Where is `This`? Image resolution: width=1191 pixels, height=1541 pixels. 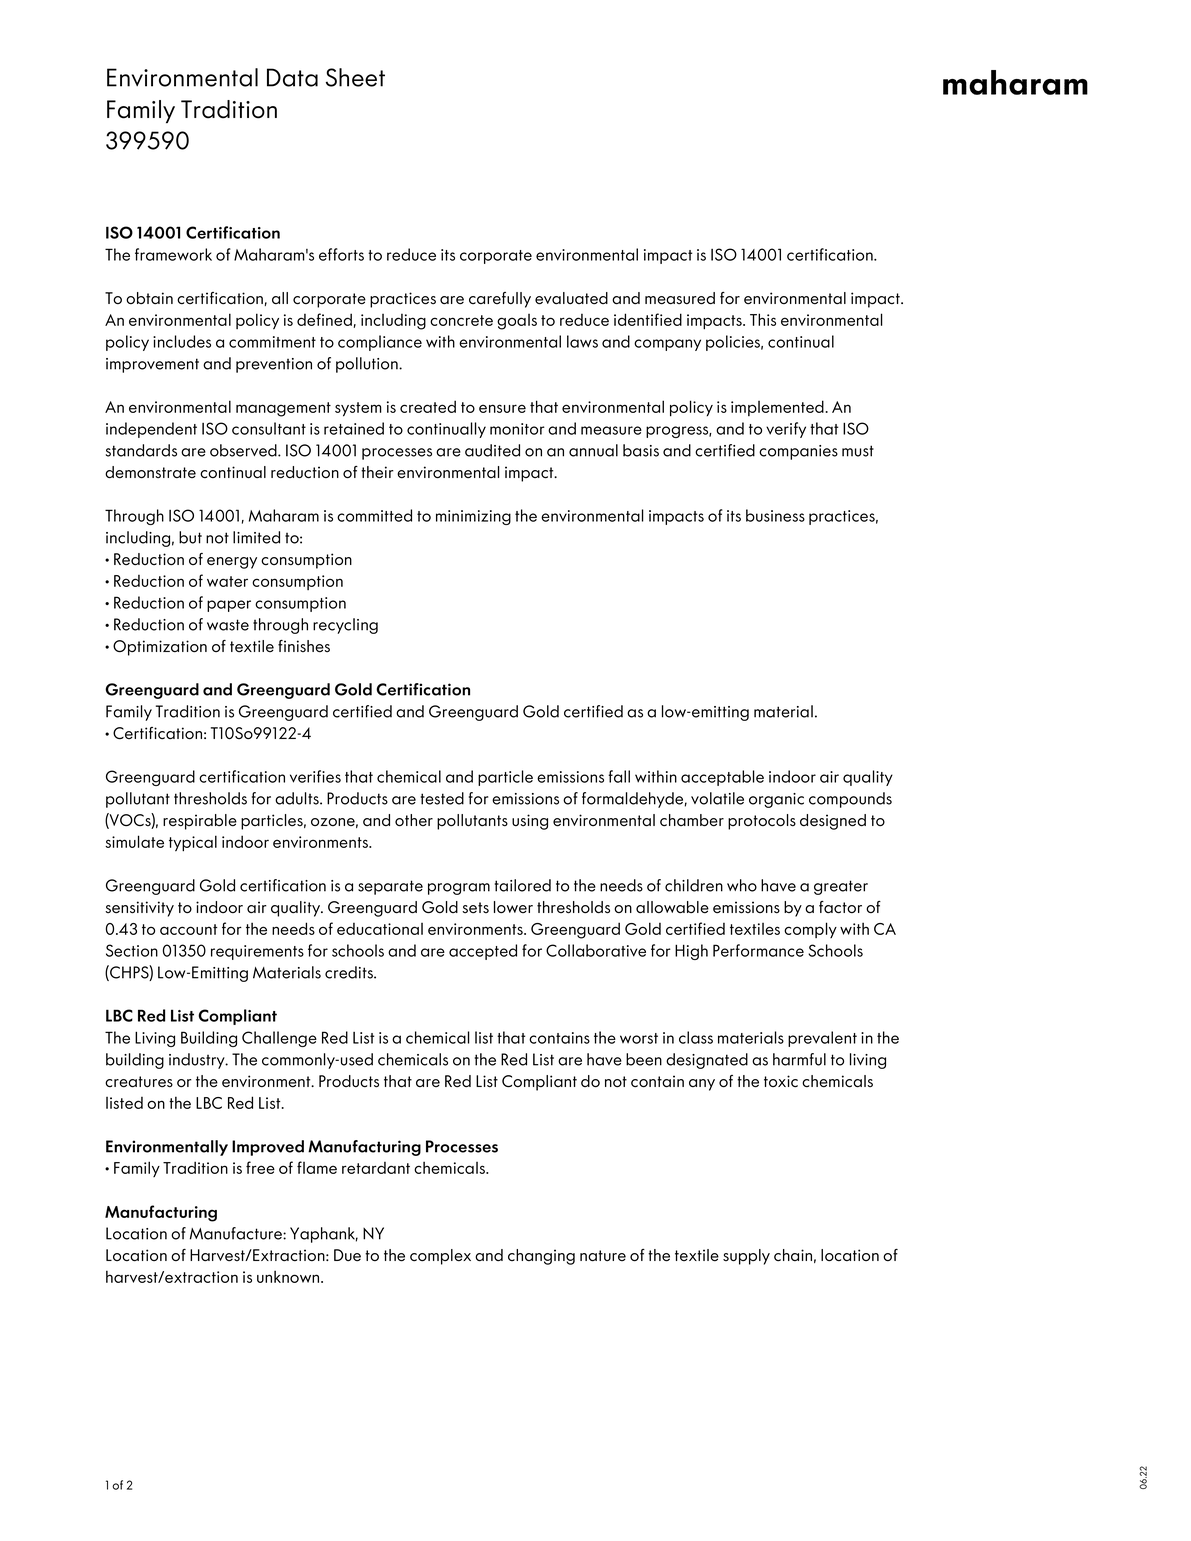 This is located at coordinates (763, 319).
